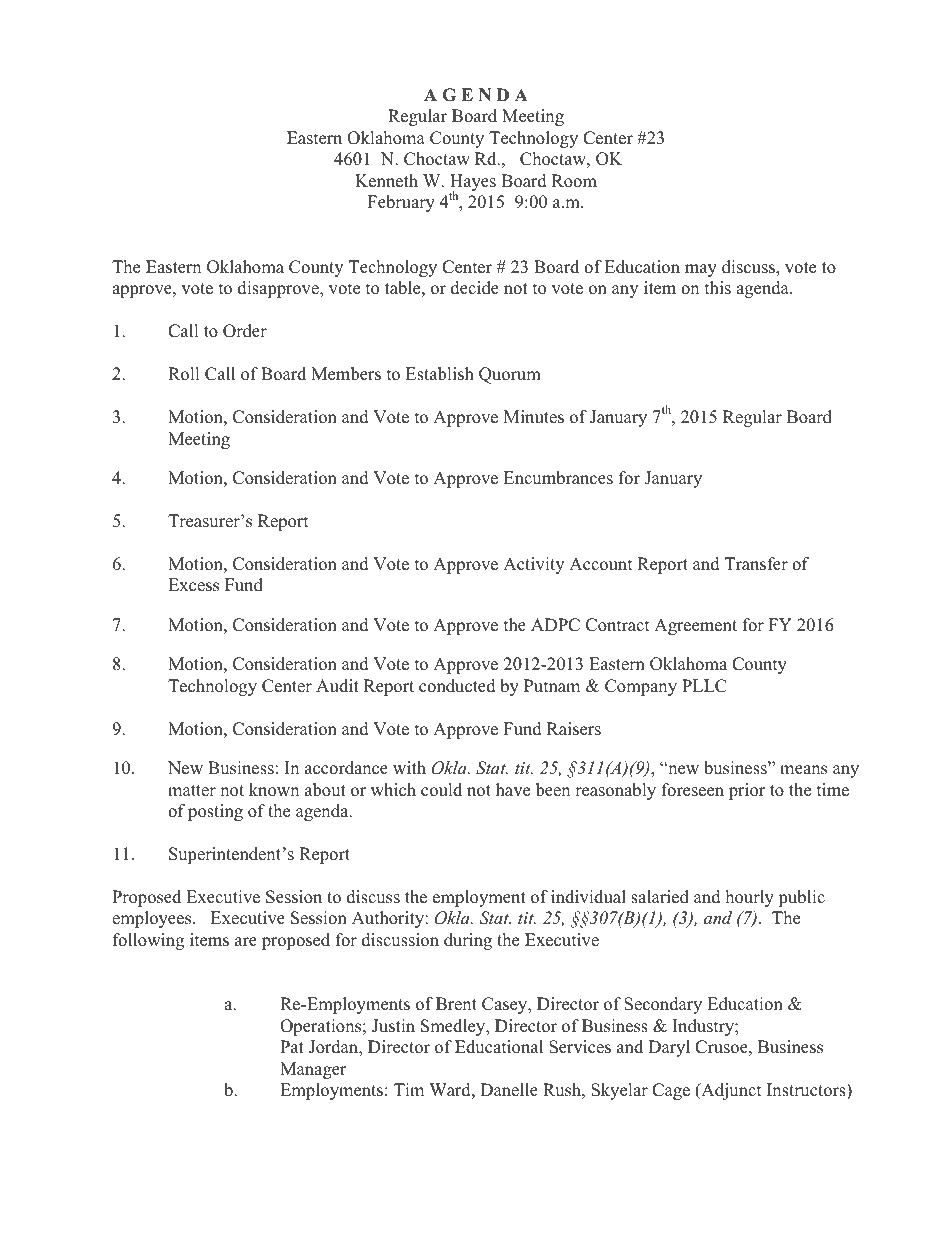 The width and height of the image is (952, 1233). Describe the element at coordinates (292, 1046) in the image. I see `Pat` at that location.
